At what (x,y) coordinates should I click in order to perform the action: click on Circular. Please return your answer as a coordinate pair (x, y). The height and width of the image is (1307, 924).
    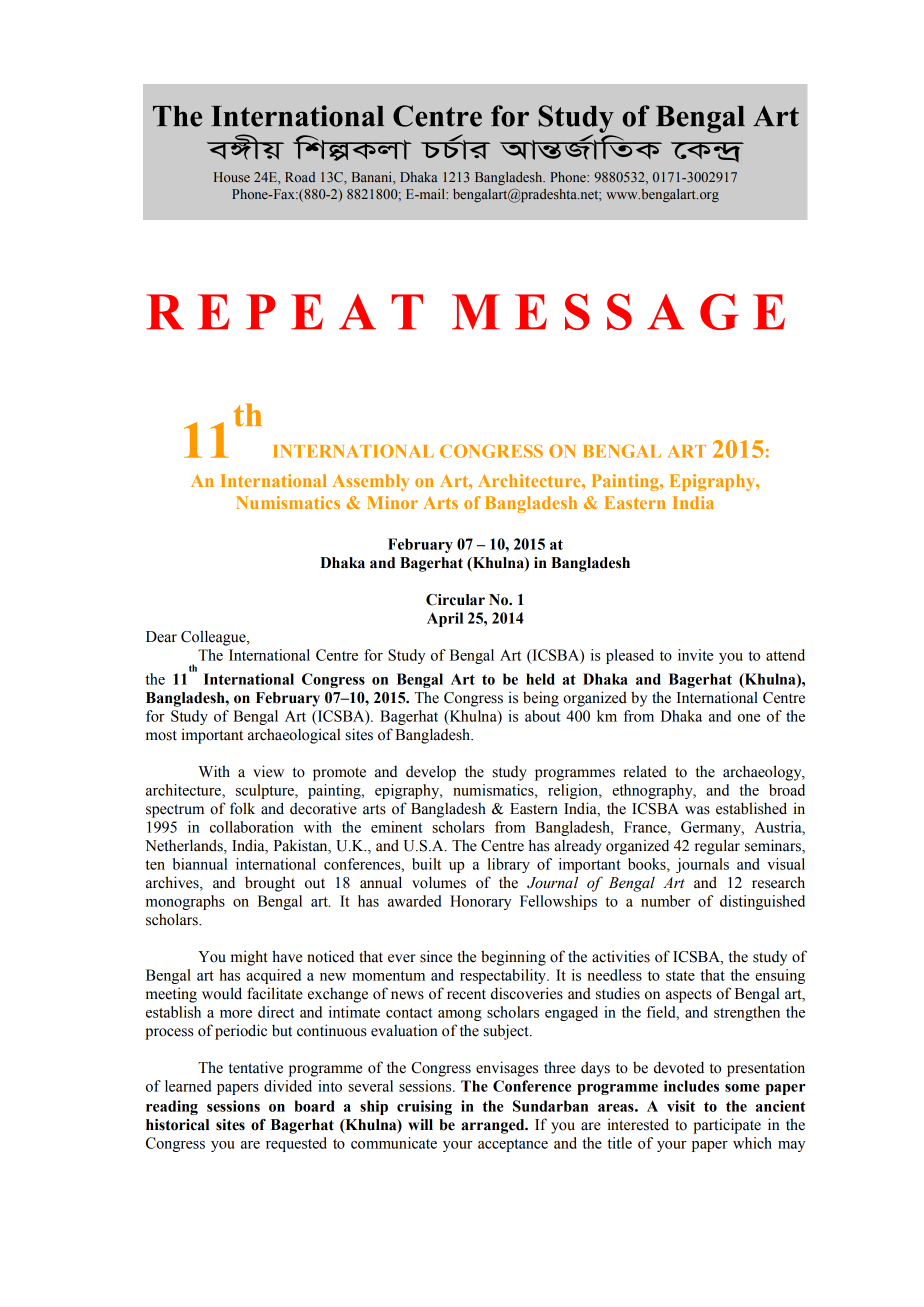
    Looking at the image, I should click on (455, 600).
